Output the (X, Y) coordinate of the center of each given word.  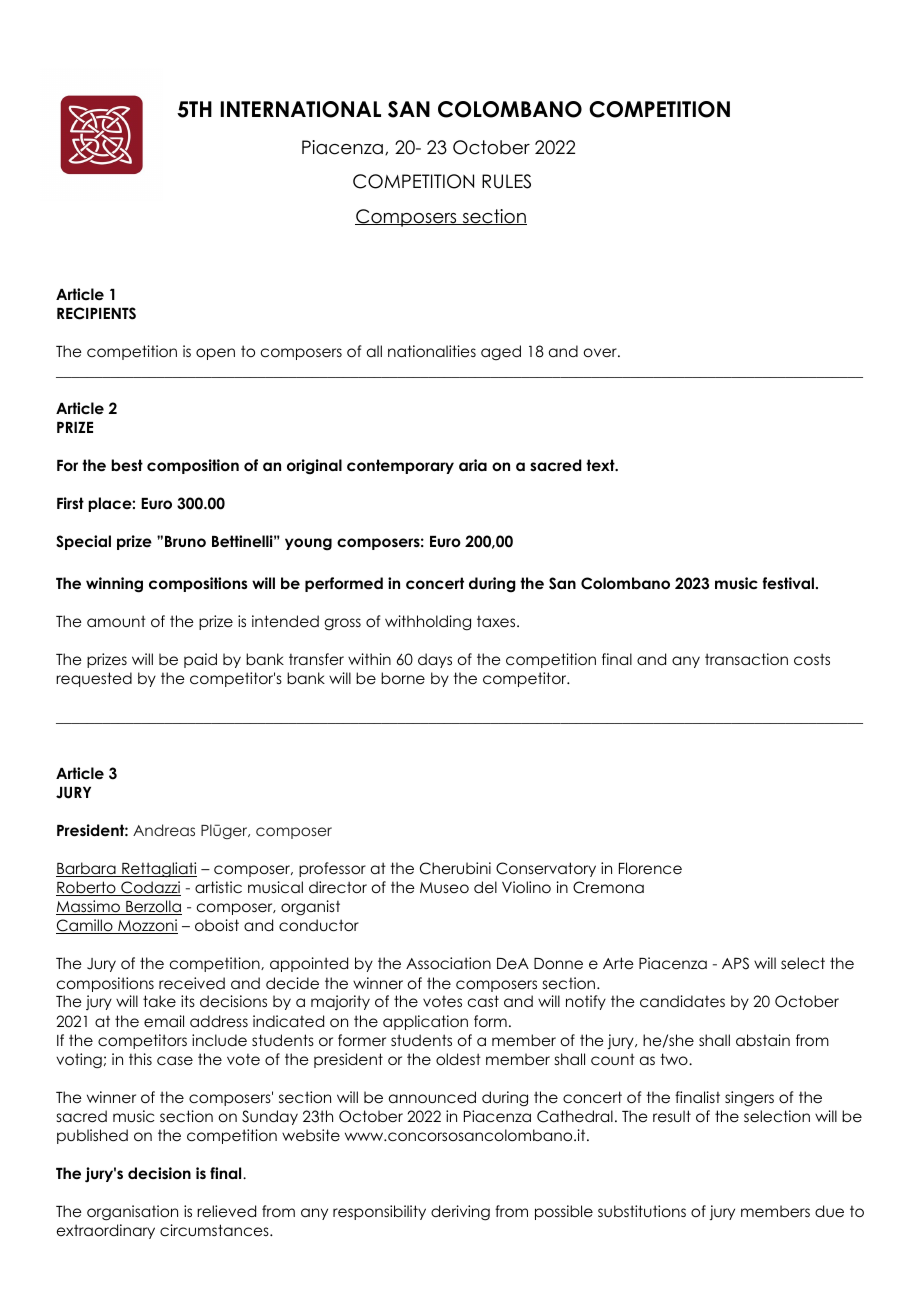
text (601, 465)
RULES (506, 181)
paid (200, 660)
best (127, 465)
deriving (460, 1213)
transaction (746, 659)
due (829, 1211)
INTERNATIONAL (301, 109)
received (192, 983)
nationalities (432, 351)
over (601, 352)
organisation (132, 1213)
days (435, 660)
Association (448, 963)
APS (735, 963)
